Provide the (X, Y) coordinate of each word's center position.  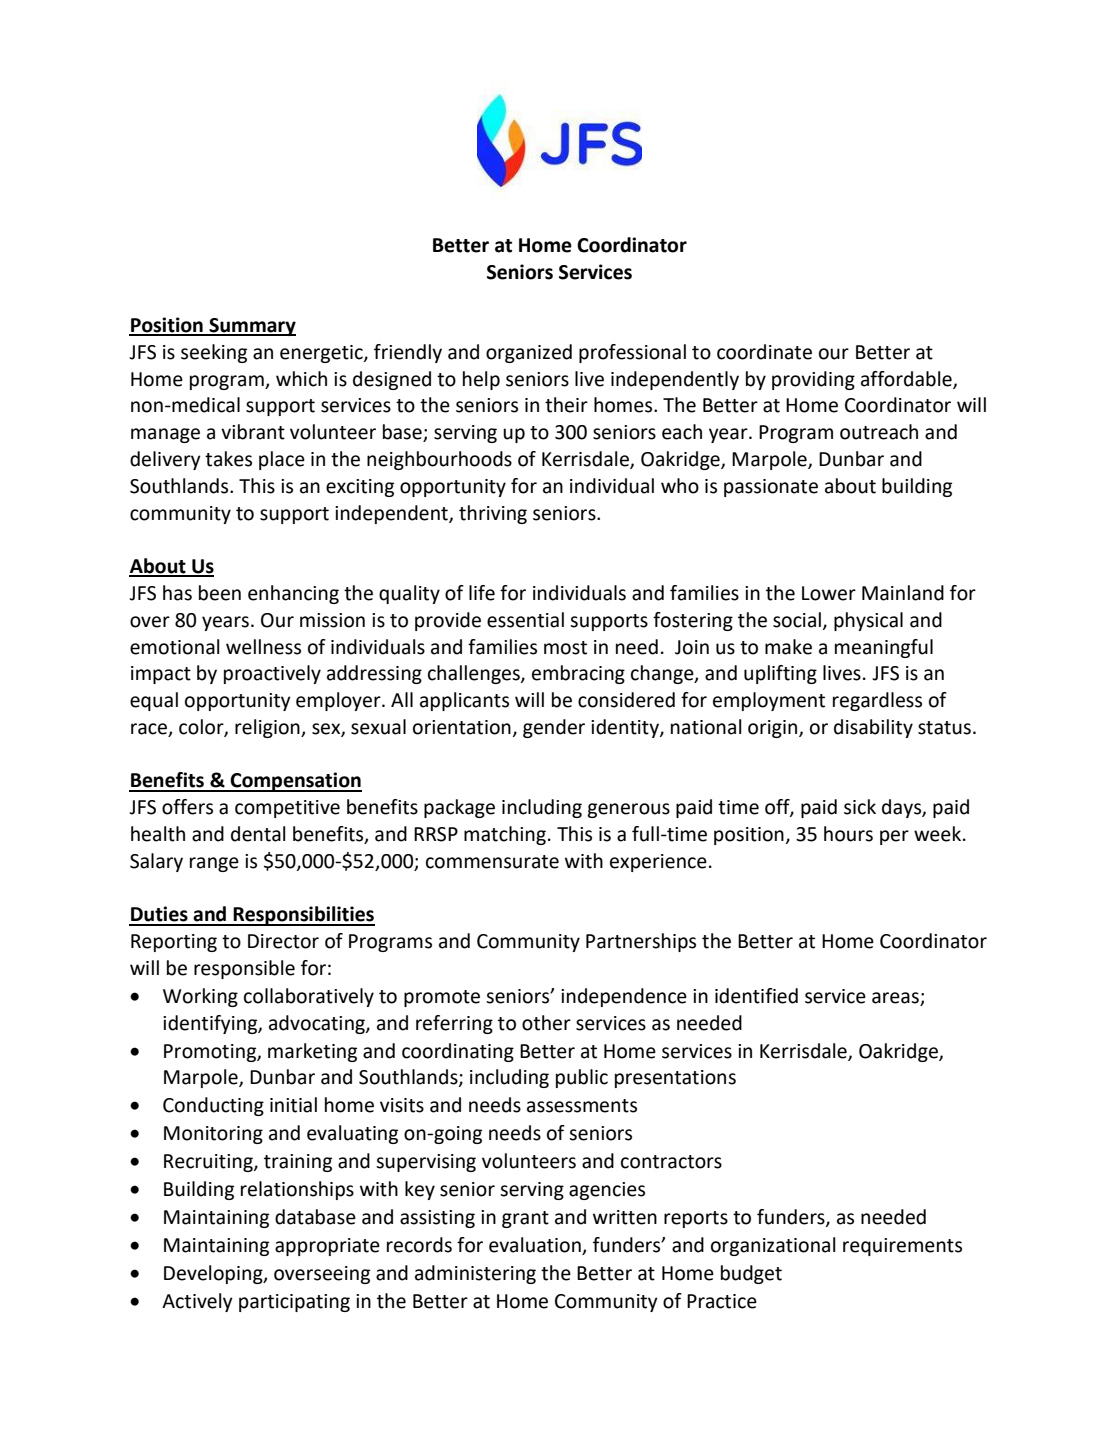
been (220, 593)
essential (525, 620)
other (546, 1023)
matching (505, 835)
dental (258, 834)
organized (529, 353)
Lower (829, 593)
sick (860, 807)
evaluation (536, 1246)
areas (895, 998)
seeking (214, 353)
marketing (312, 1052)
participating (294, 1303)
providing (813, 380)
